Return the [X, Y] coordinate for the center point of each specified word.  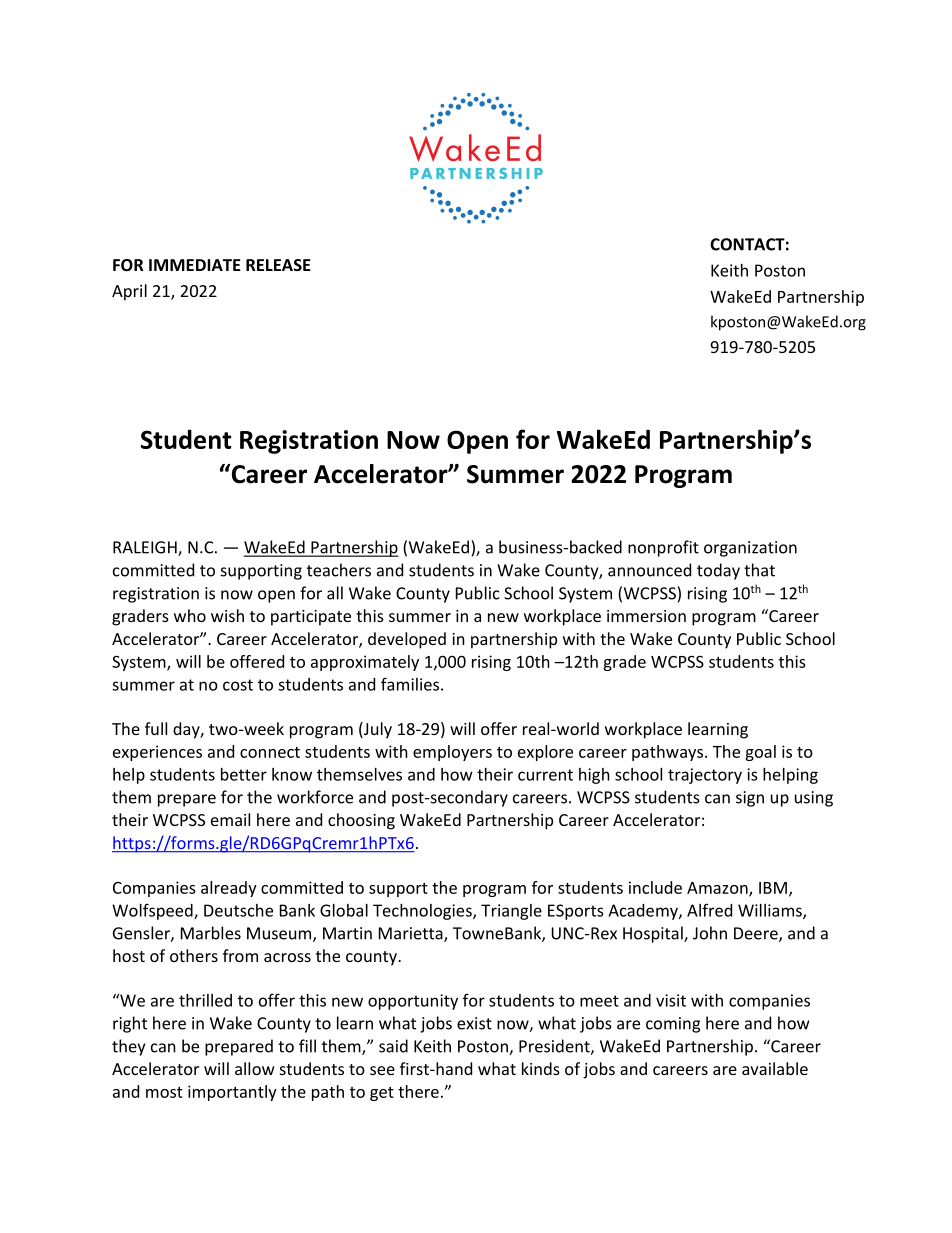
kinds [541, 1068]
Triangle [511, 912]
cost [238, 685]
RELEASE [278, 265]
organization [750, 549]
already [229, 889]
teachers [339, 570]
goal [760, 753]
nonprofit [663, 548]
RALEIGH [146, 548]
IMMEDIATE [195, 265]
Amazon [718, 889]
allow [255, 1068]
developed [407, 640]
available [775, 1068]
